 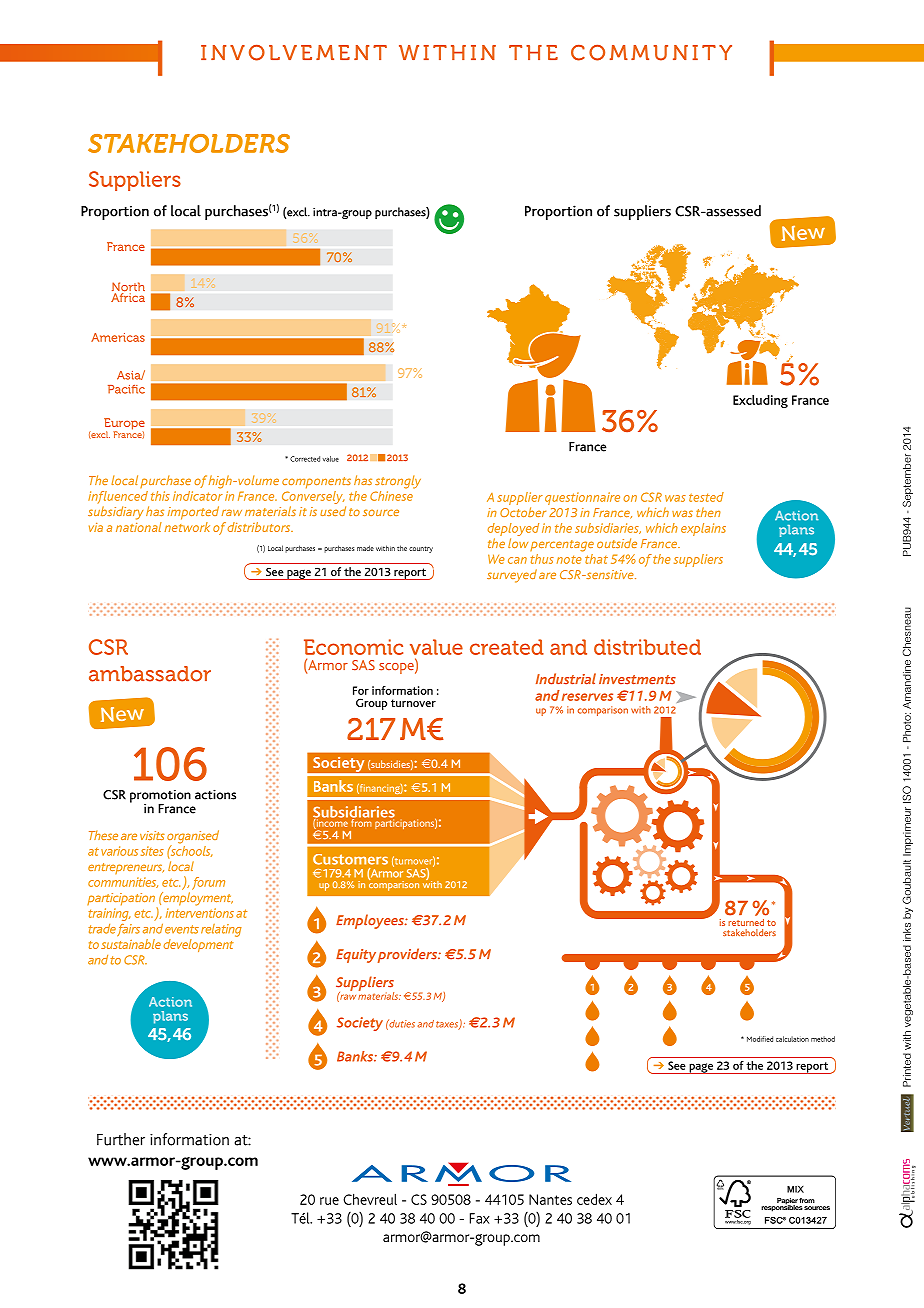 What do you see at coordinates (198, 945) in the screenshot?
I see `development` at bounding box center [198, 945].
